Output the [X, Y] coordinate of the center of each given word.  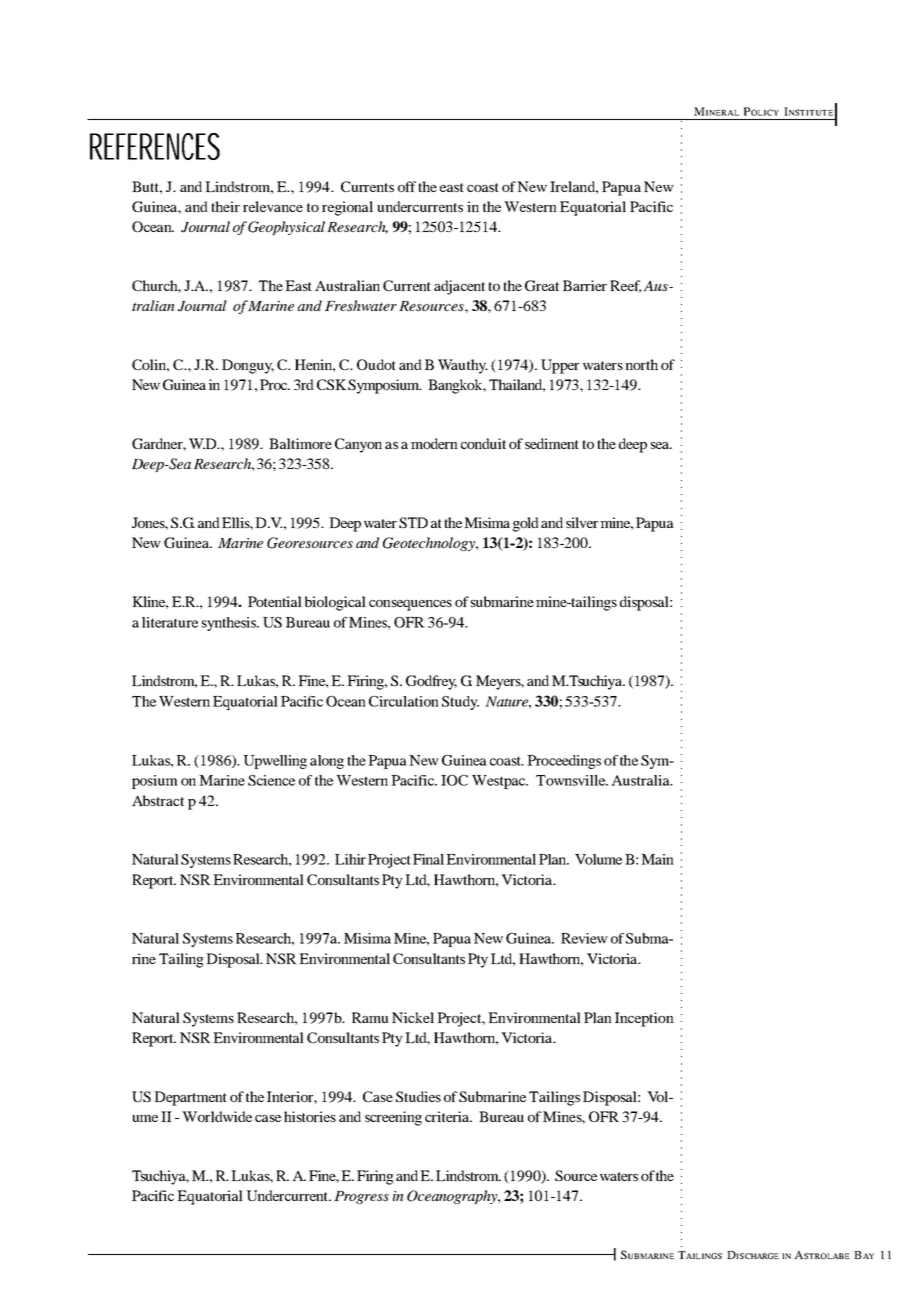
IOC [454, 780]
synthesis [230, 624]
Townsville [572, 780]
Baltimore [300, 443]
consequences [410, 605]
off [407, 186]
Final [428, 859]
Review [584, 938]
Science [271, 780]
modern [434, 443]
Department [190, 1098]
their [225, 206]
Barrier [585, 285]
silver [582, 522]
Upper [560, 366]
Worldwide [217, 1116]
